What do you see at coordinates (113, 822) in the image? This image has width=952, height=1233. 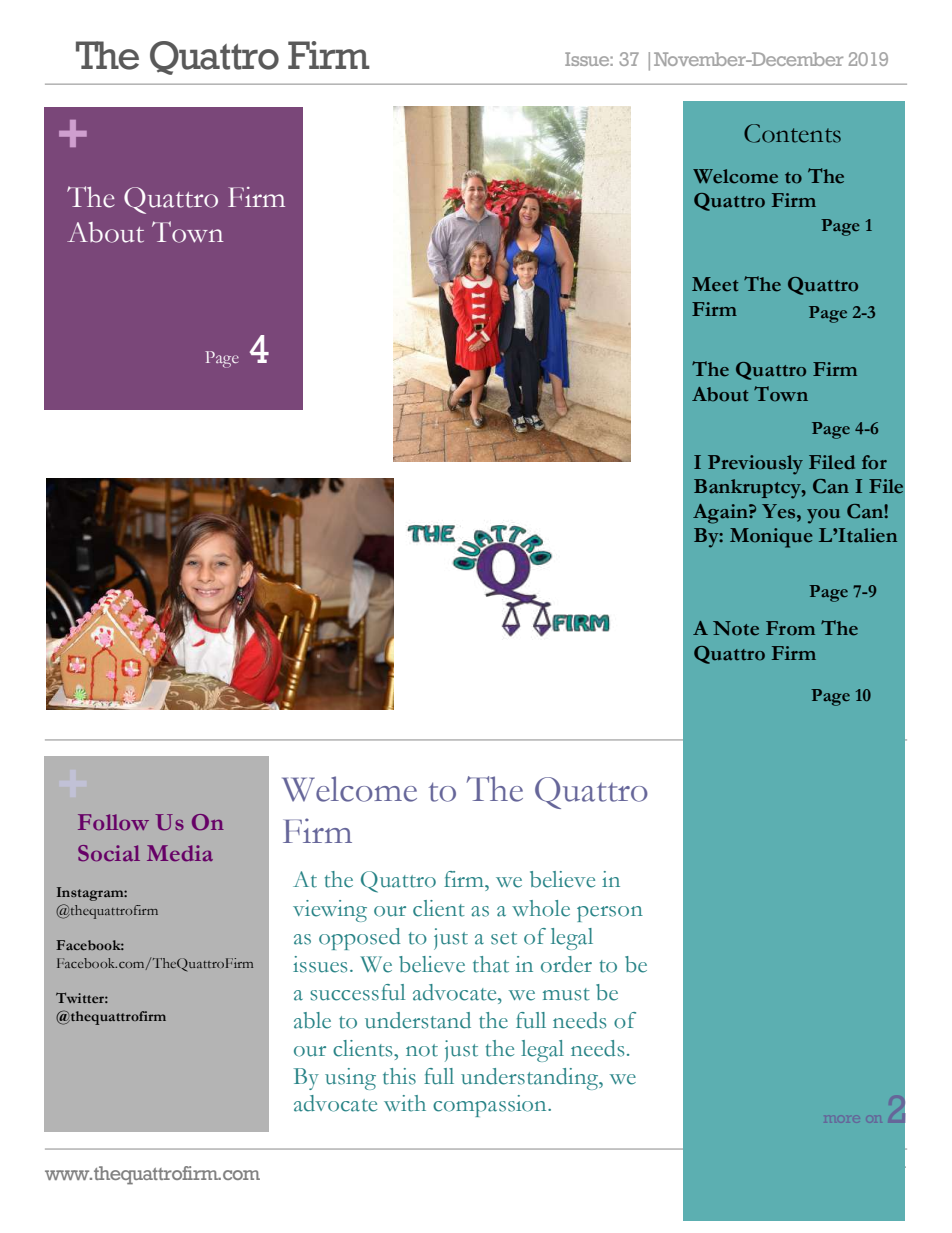 I see `Follow` at bounding box center [113, 822].
